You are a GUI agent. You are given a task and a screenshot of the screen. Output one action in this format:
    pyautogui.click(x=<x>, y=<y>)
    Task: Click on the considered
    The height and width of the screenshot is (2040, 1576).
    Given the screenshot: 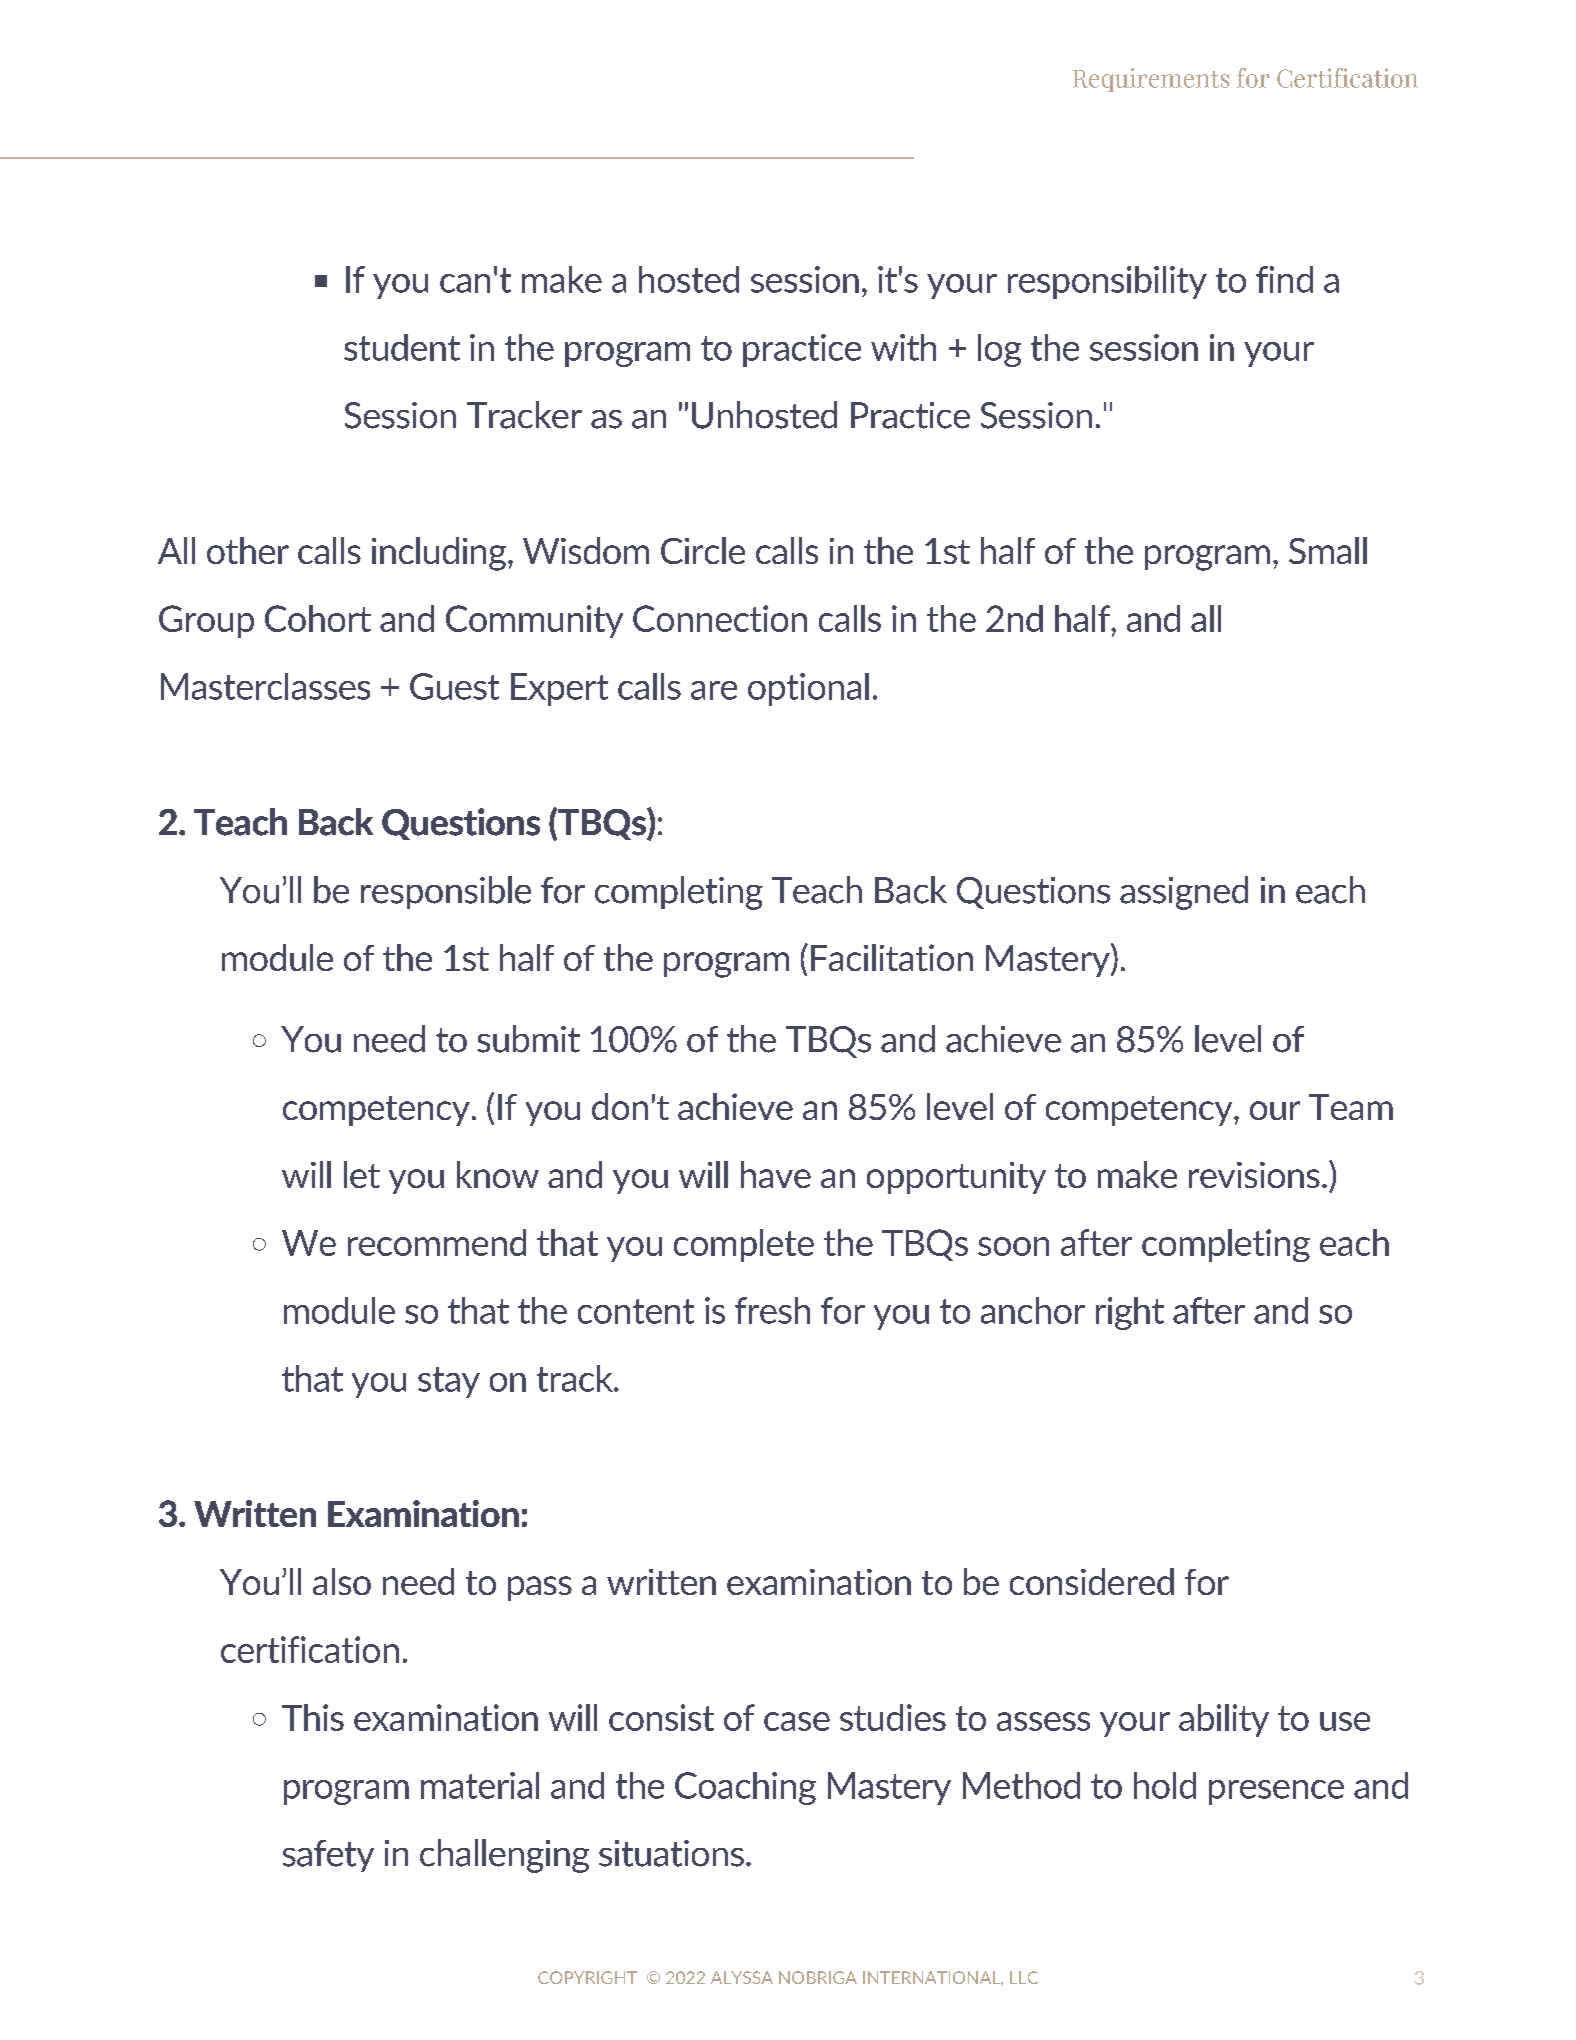 What is the action you would take?
    pyautogui.click(x=1092, y=1581)
